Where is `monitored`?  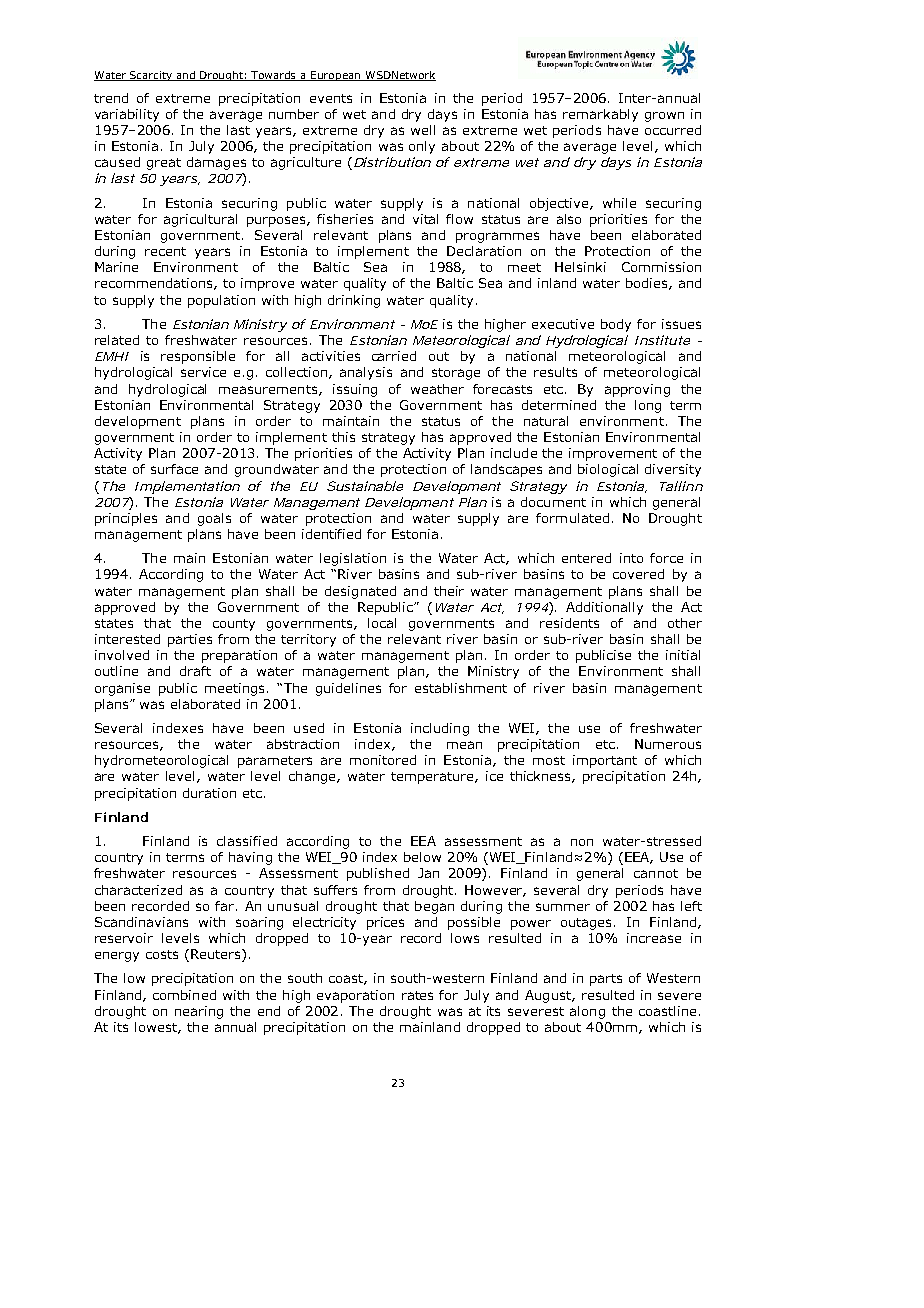 monitored is located at coordinates (383, 760).
